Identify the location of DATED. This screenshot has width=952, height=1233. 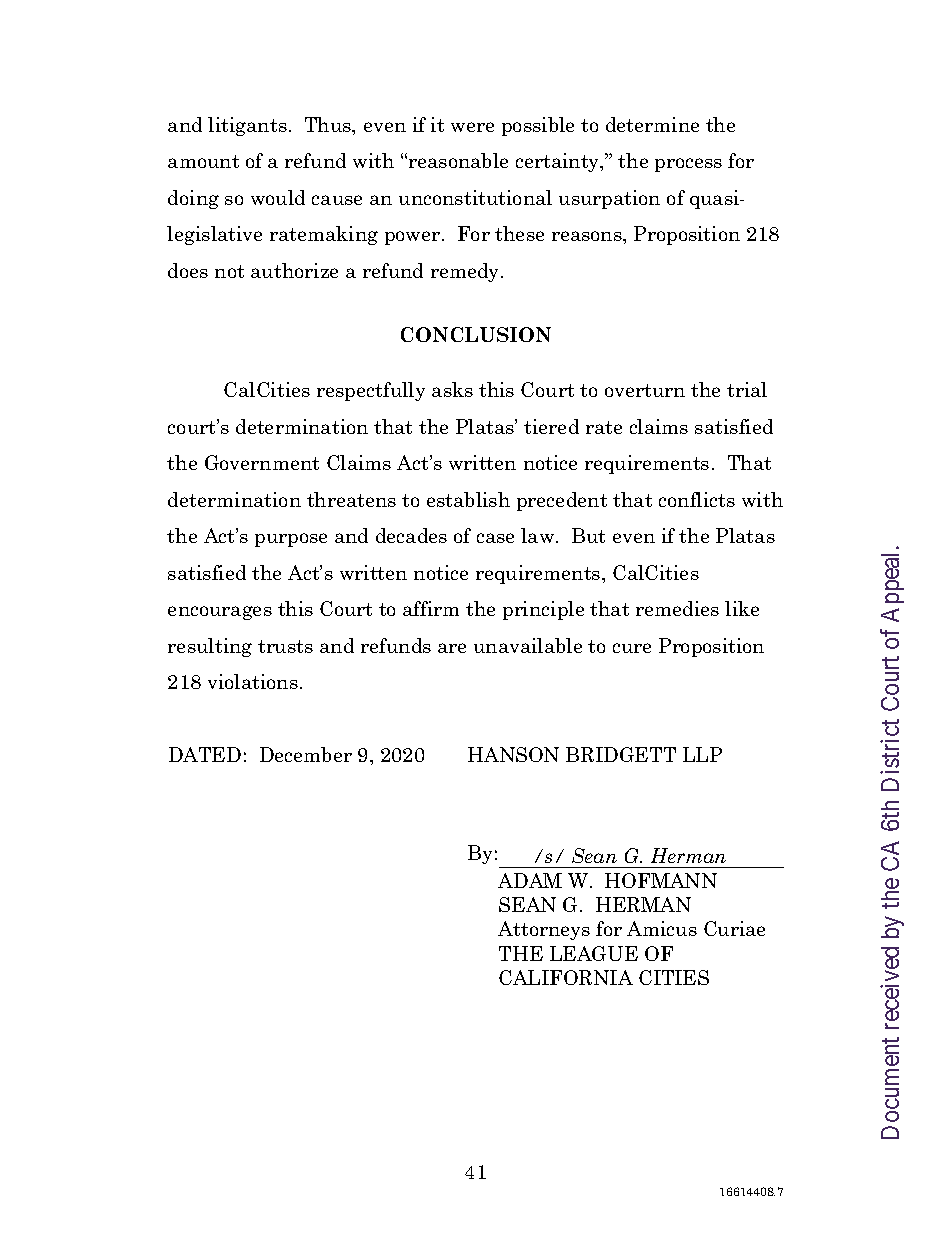
(205, 754).
